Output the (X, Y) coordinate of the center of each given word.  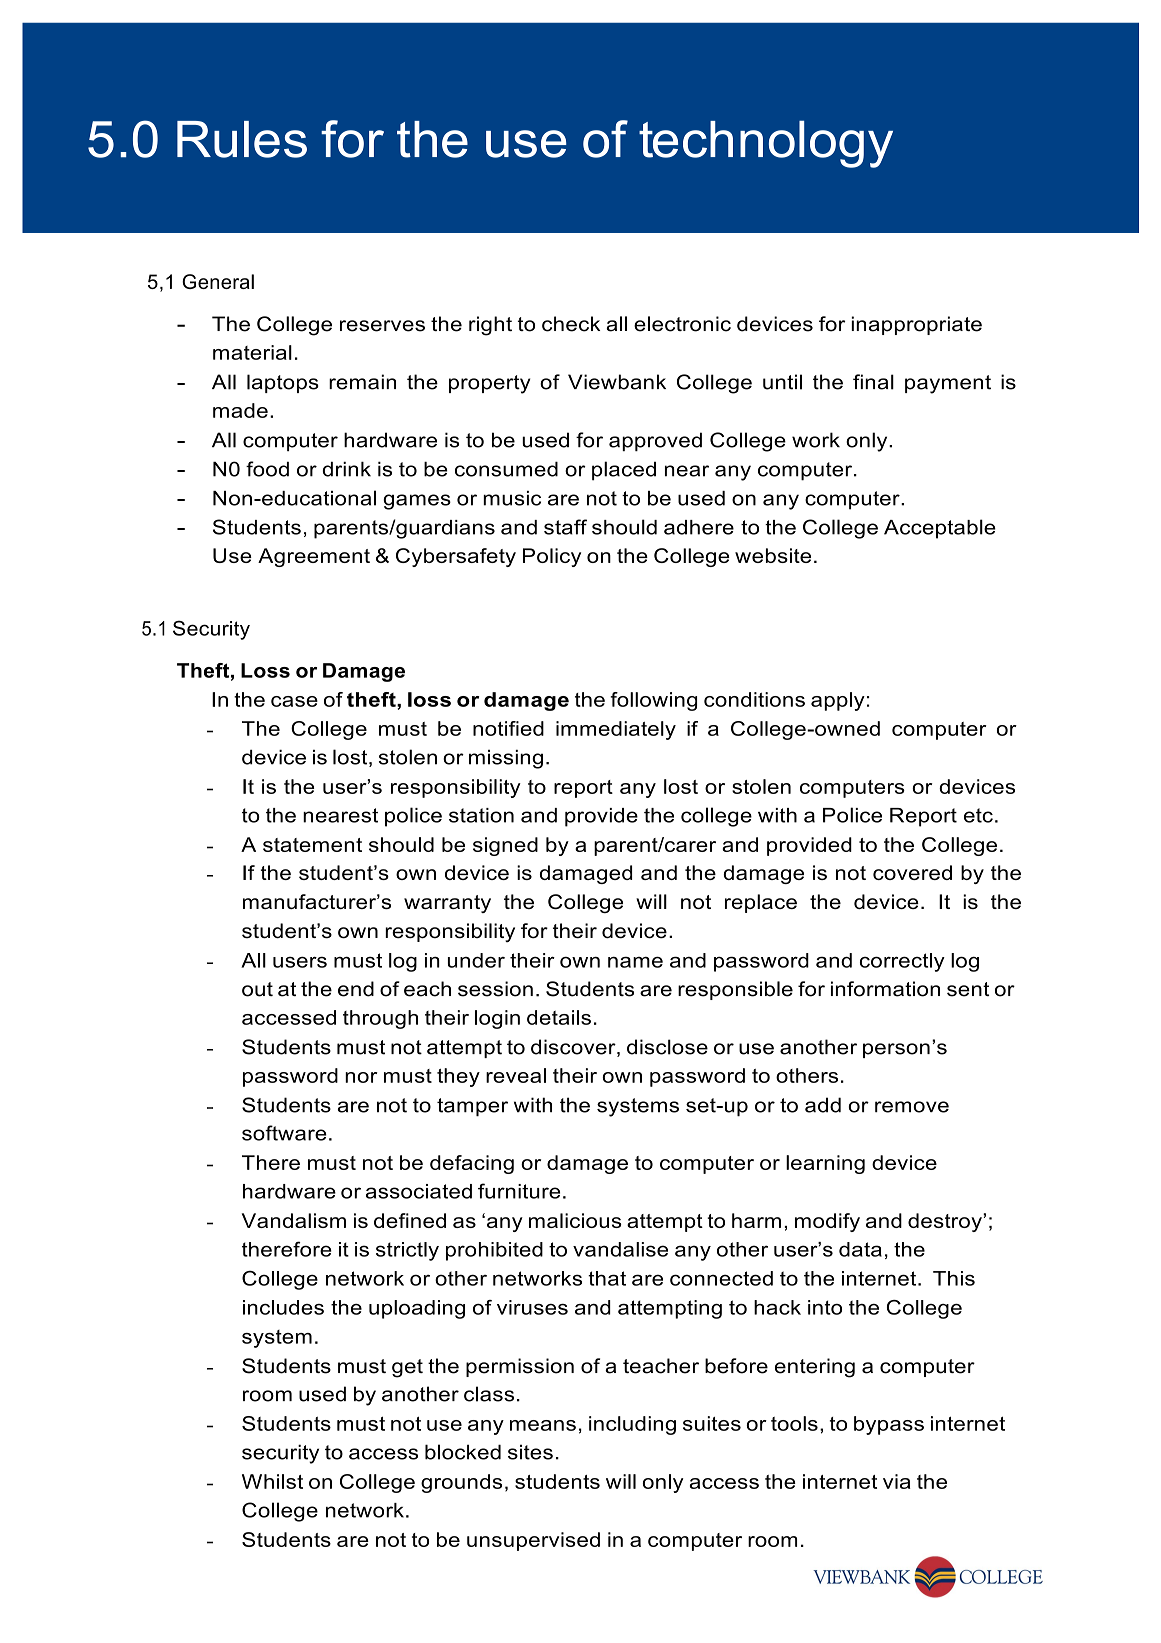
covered (912, 872)
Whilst (272, 1481)
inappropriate (916, 325)
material (252, 352)
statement (312, 845)
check (571, 324)
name (635, 962)
